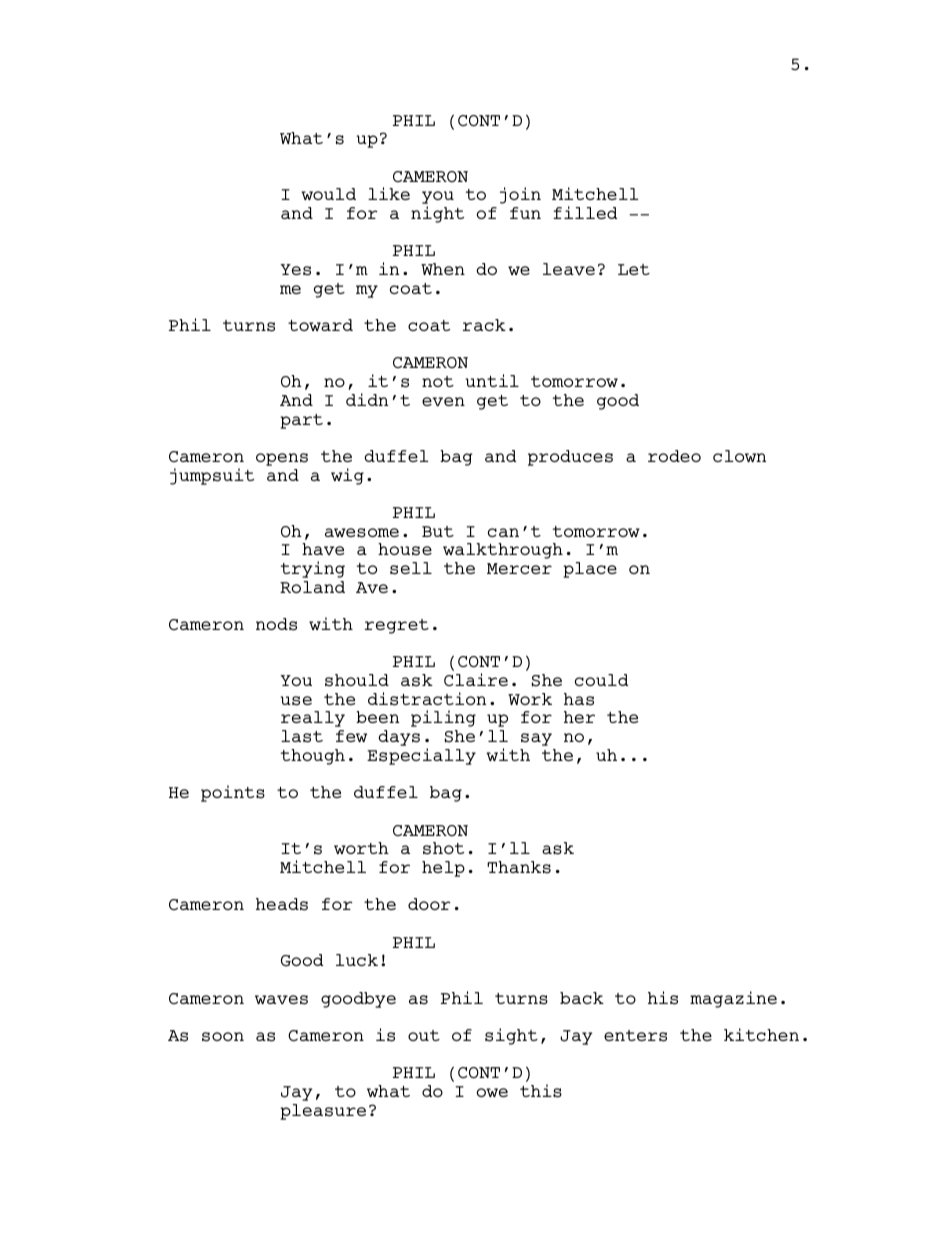  Describe the element at coordinates (476, 679) in the screenshot. I see `Claire` at that location.
